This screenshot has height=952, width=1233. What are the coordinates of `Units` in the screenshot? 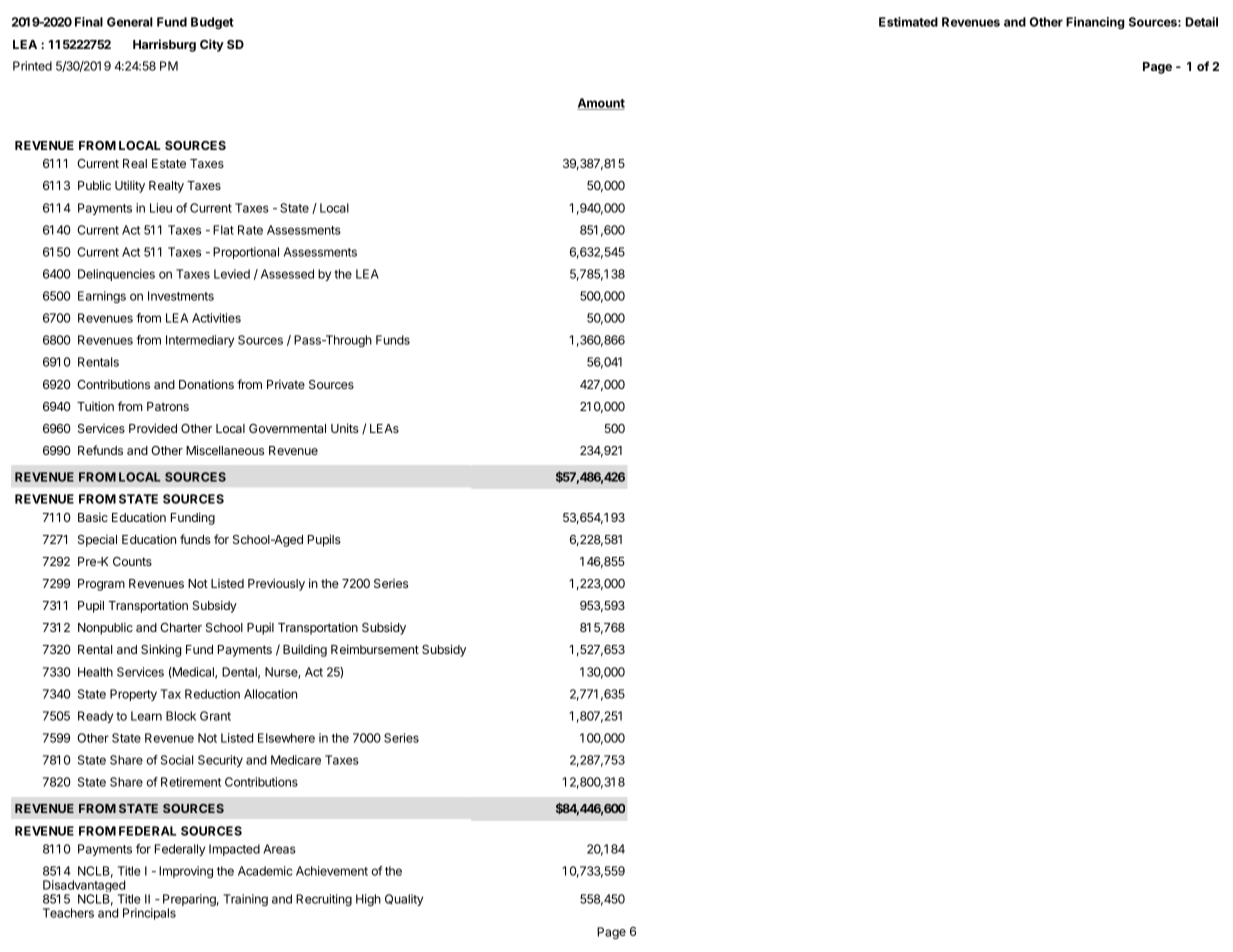 It's located at (345, 428).
